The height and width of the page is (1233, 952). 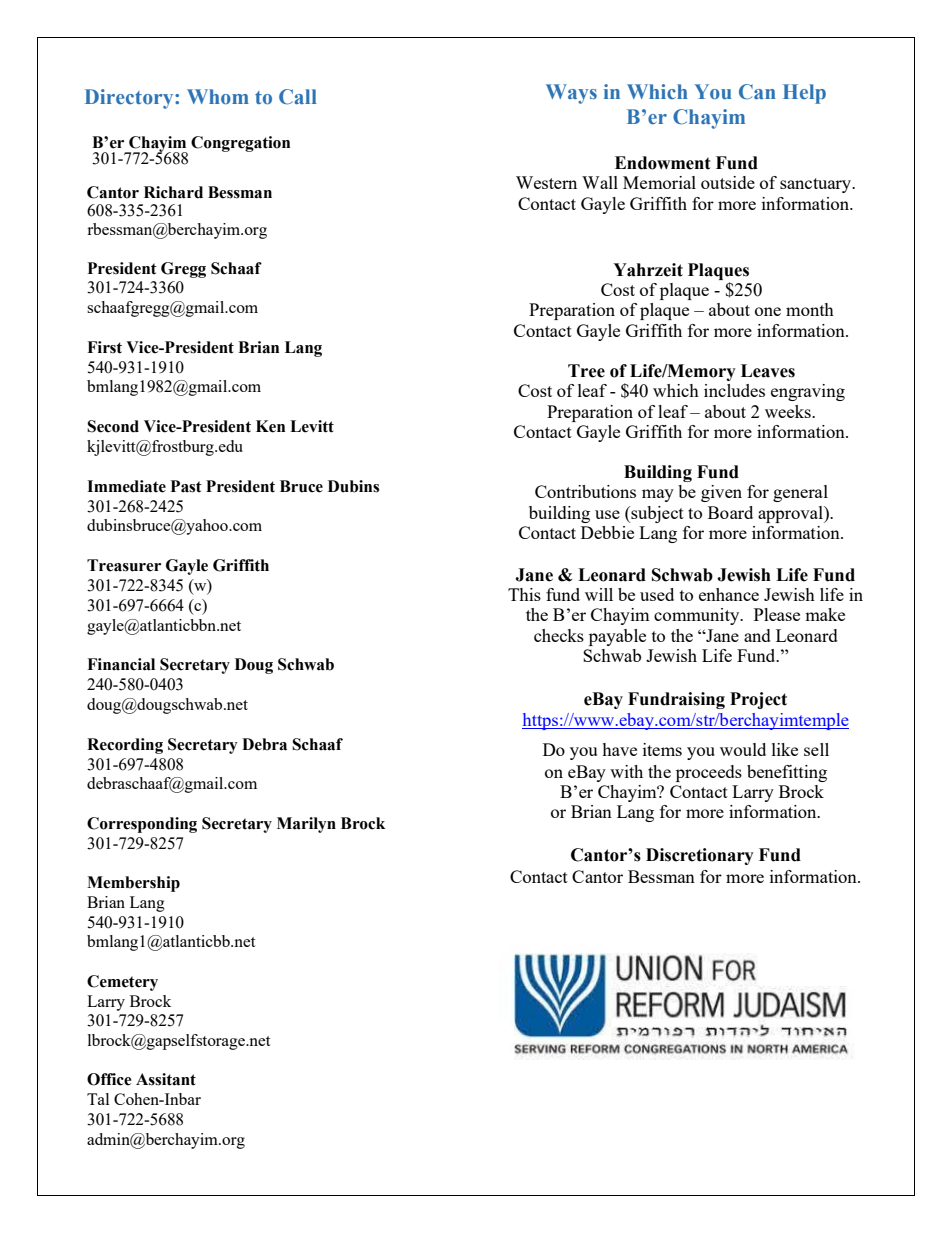 I want to click on Ways, so click(x=571, y=94).
